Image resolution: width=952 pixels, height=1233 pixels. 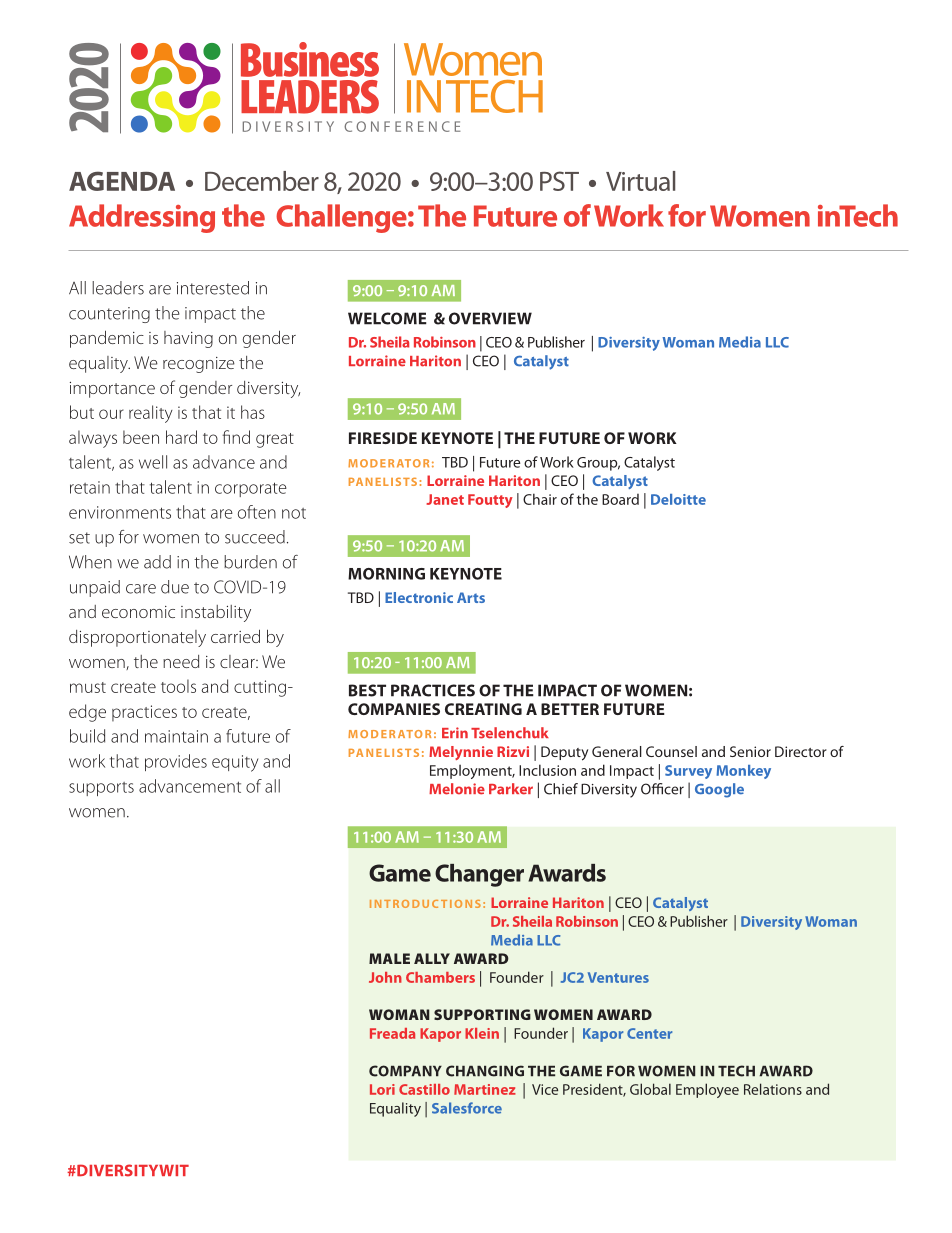 I want to click on Google, so click(x=719, y=790).
